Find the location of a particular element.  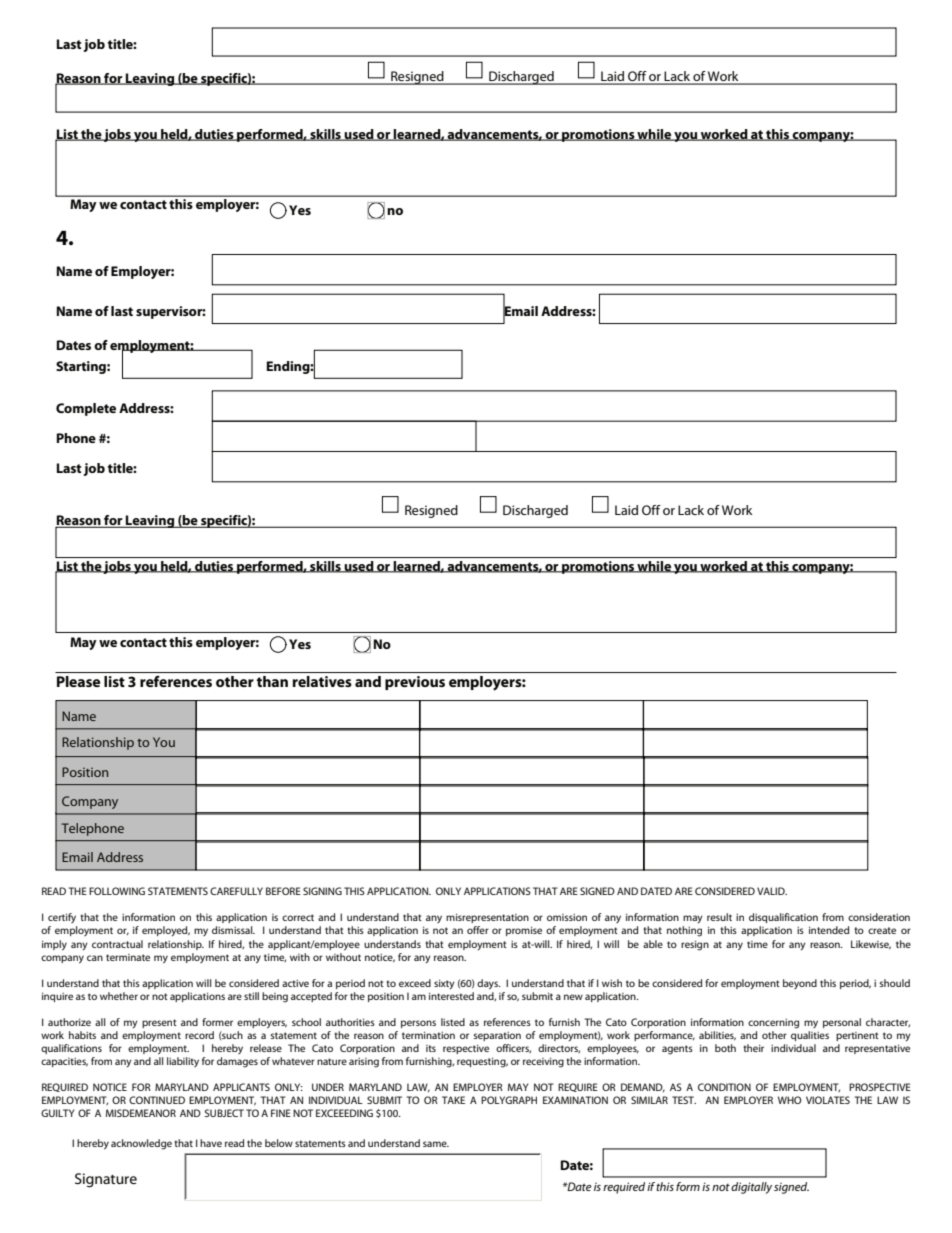

acknowledge is located at coordinates (141, 1144).
